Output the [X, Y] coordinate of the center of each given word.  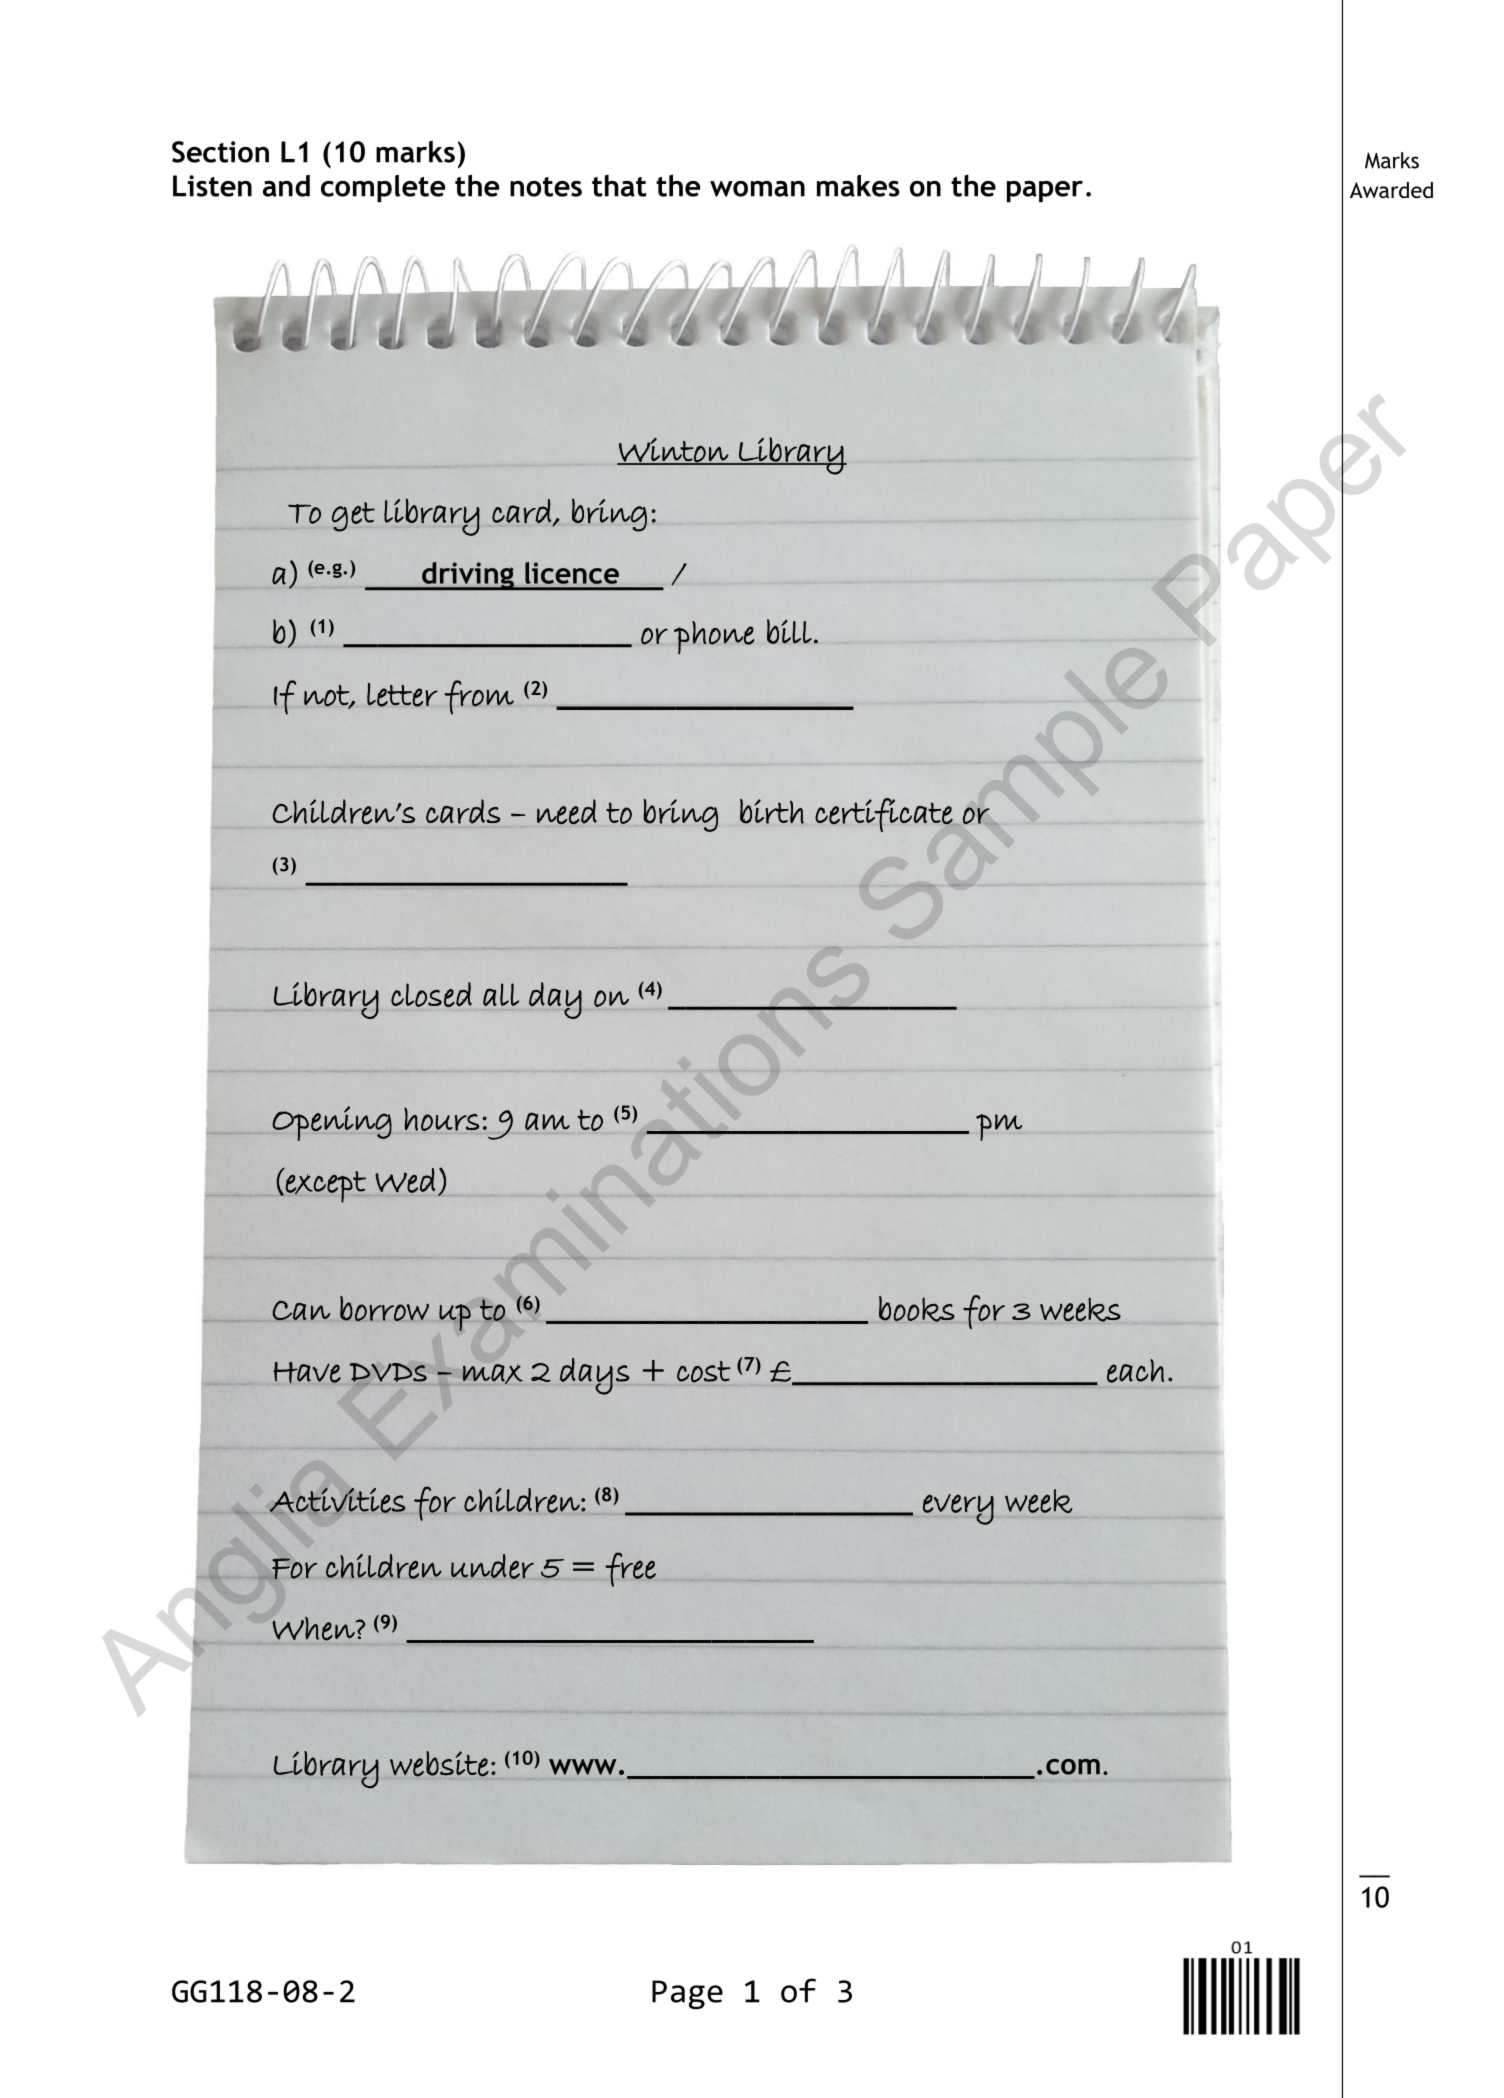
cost [703, 1372]
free [630, 1569]
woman [757, 189]
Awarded [1391, 190]
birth [772, 811]
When [315, 1629]
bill [789, 631]
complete [383, 188]
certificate [885, 815]
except [326, 1187]
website [439, 1764]
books [917, 1309]
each [1135, 1371]
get [353, 517]
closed [431, 994]
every [958, 1509]
